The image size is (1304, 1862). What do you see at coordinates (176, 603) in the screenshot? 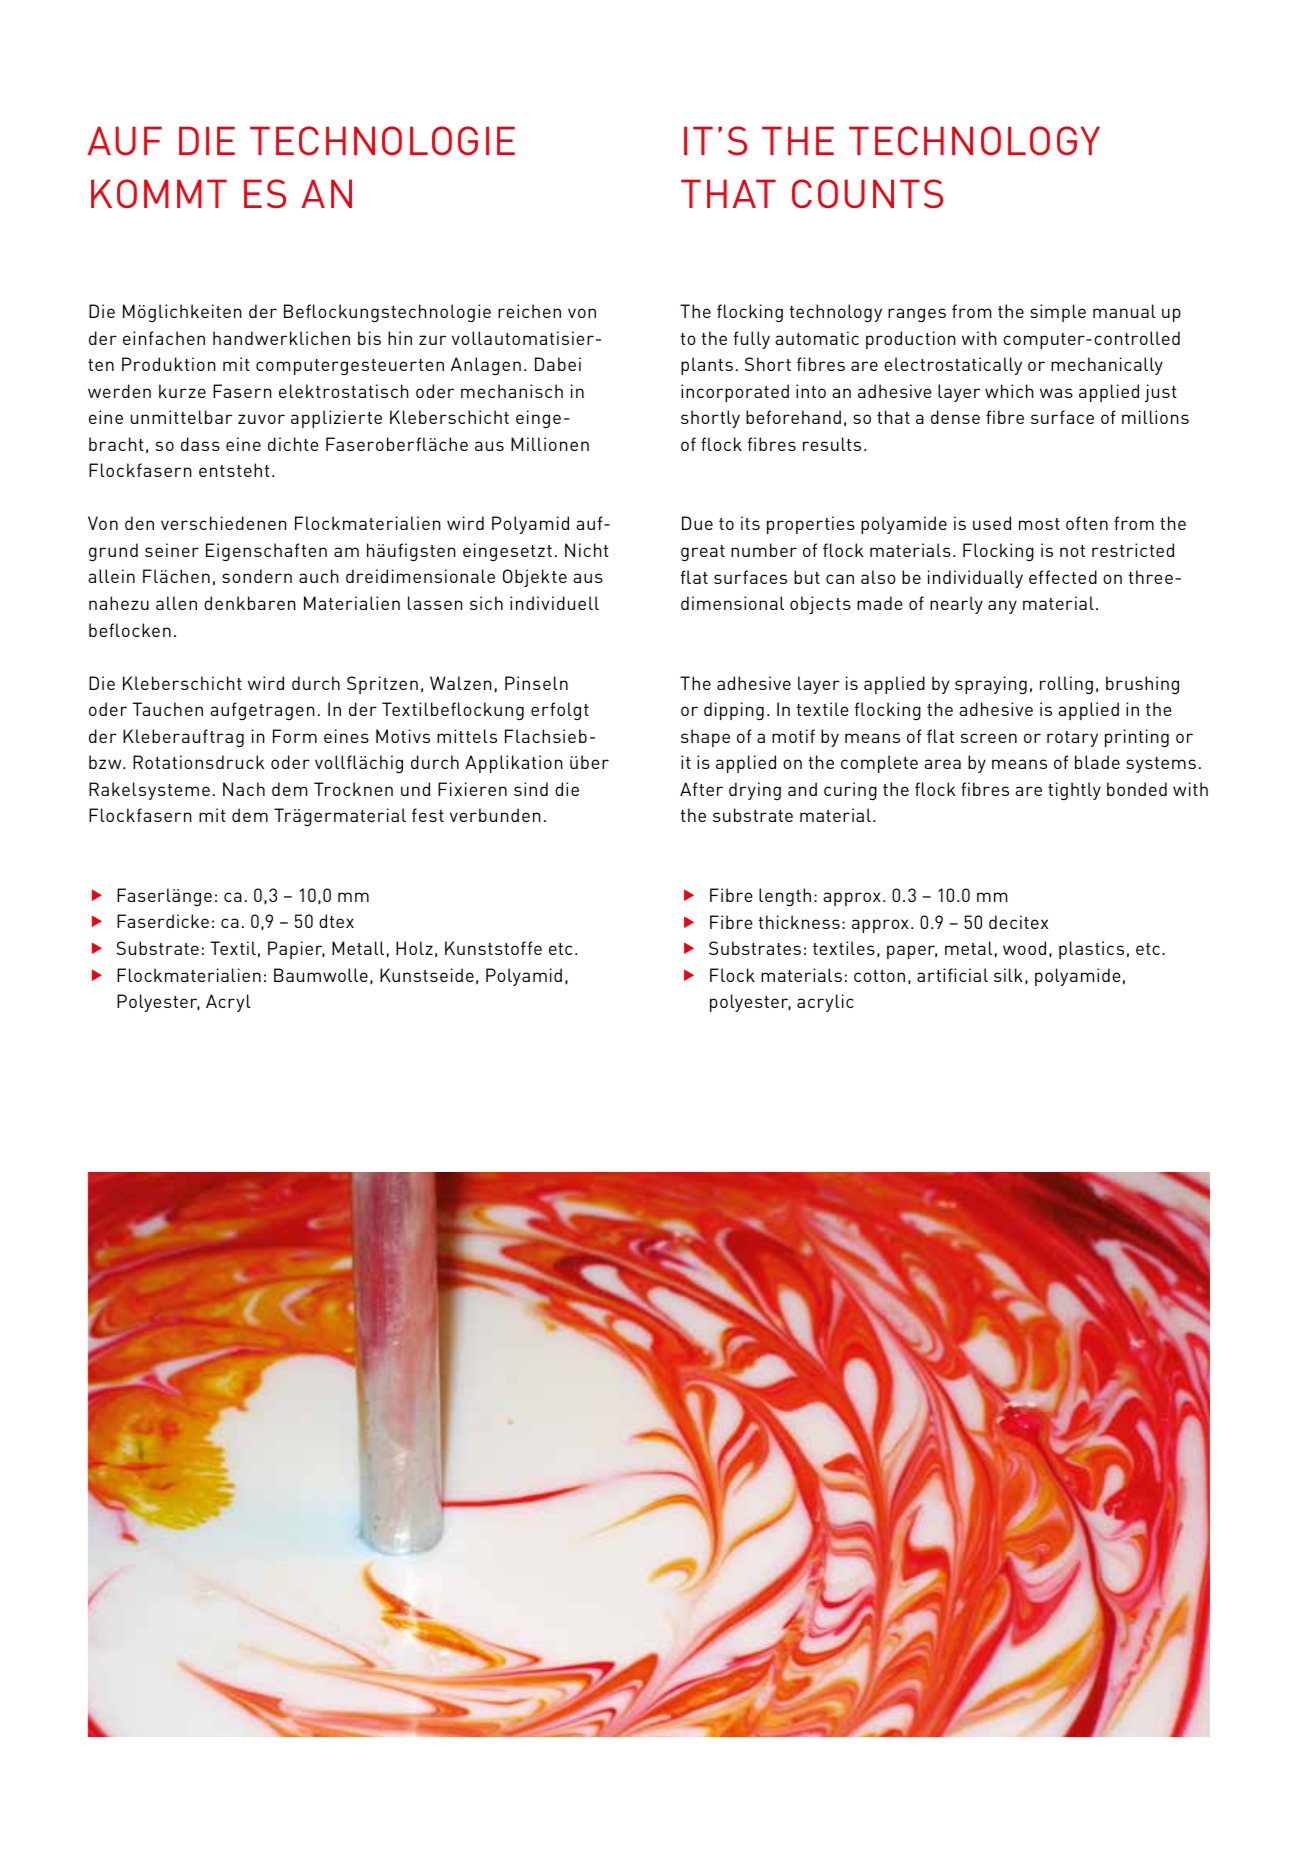
I see `allen` at bounding box center [176, 603].
